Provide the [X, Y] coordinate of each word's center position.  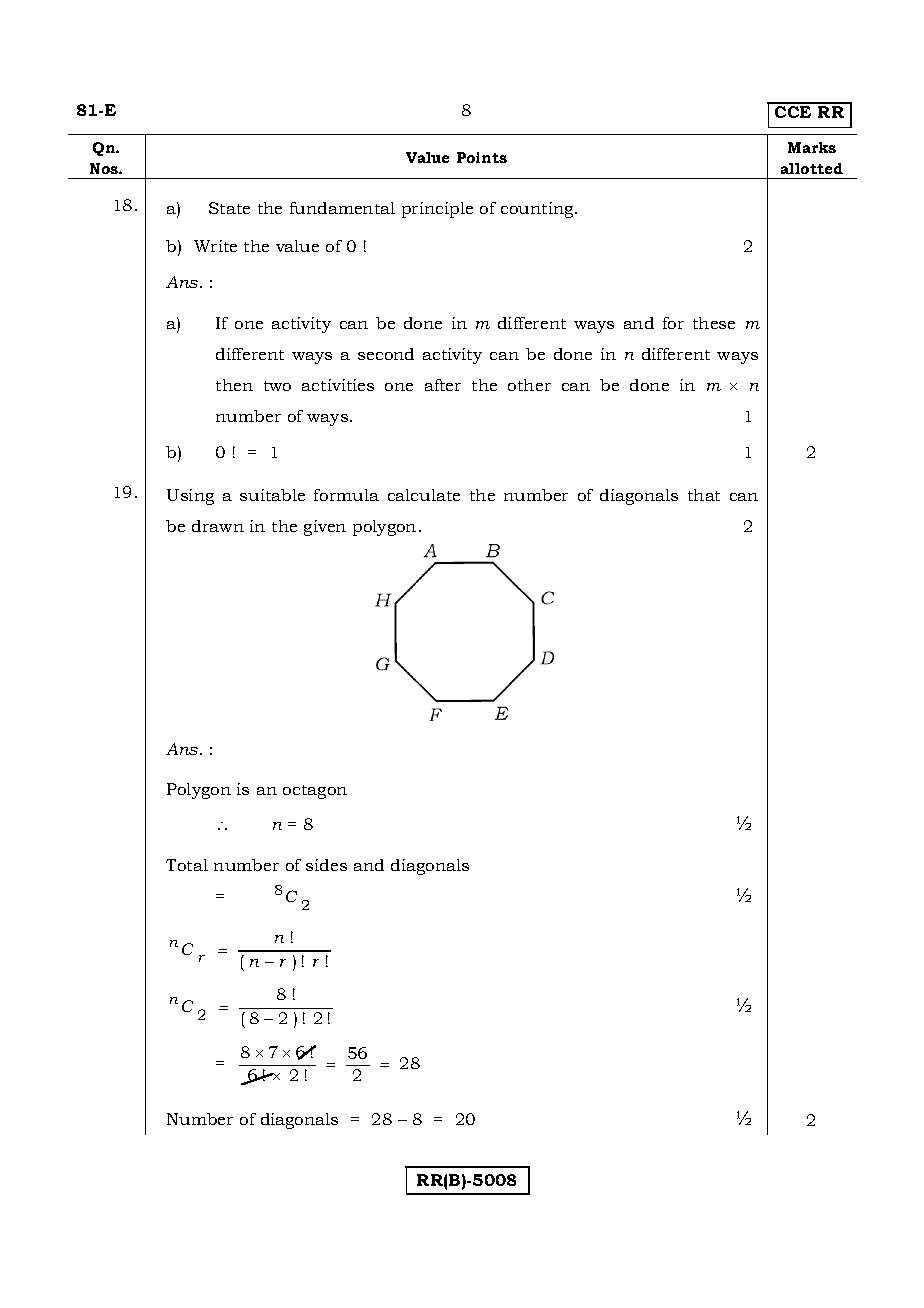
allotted [812, 168]
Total [187, 865]
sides [326, 865]
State [229, 208]
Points [482, 157]
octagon [315, 792]
